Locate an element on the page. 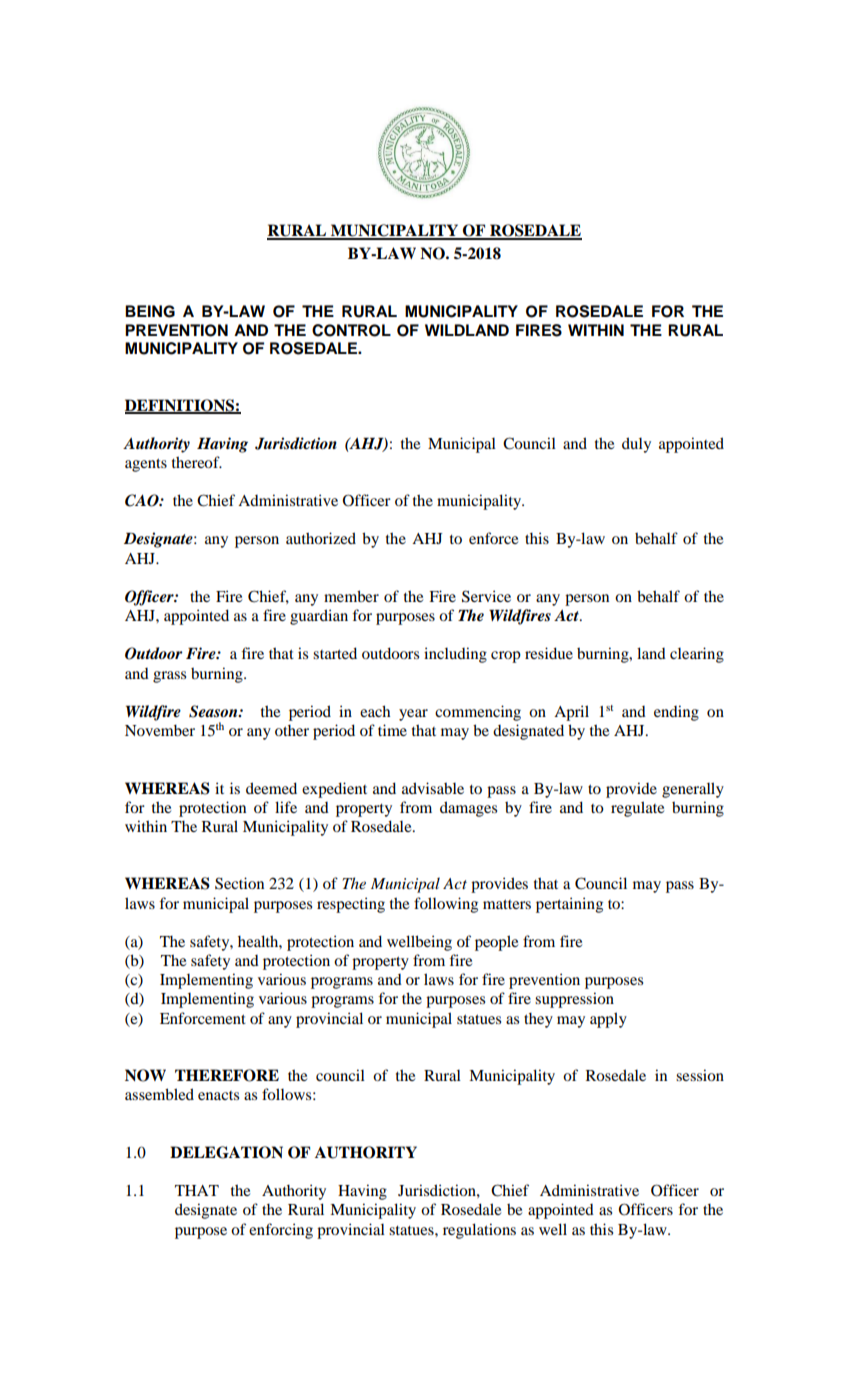 The width and height of the image is (849, 1400). CONTROL is located at coordinates (351, 330).
